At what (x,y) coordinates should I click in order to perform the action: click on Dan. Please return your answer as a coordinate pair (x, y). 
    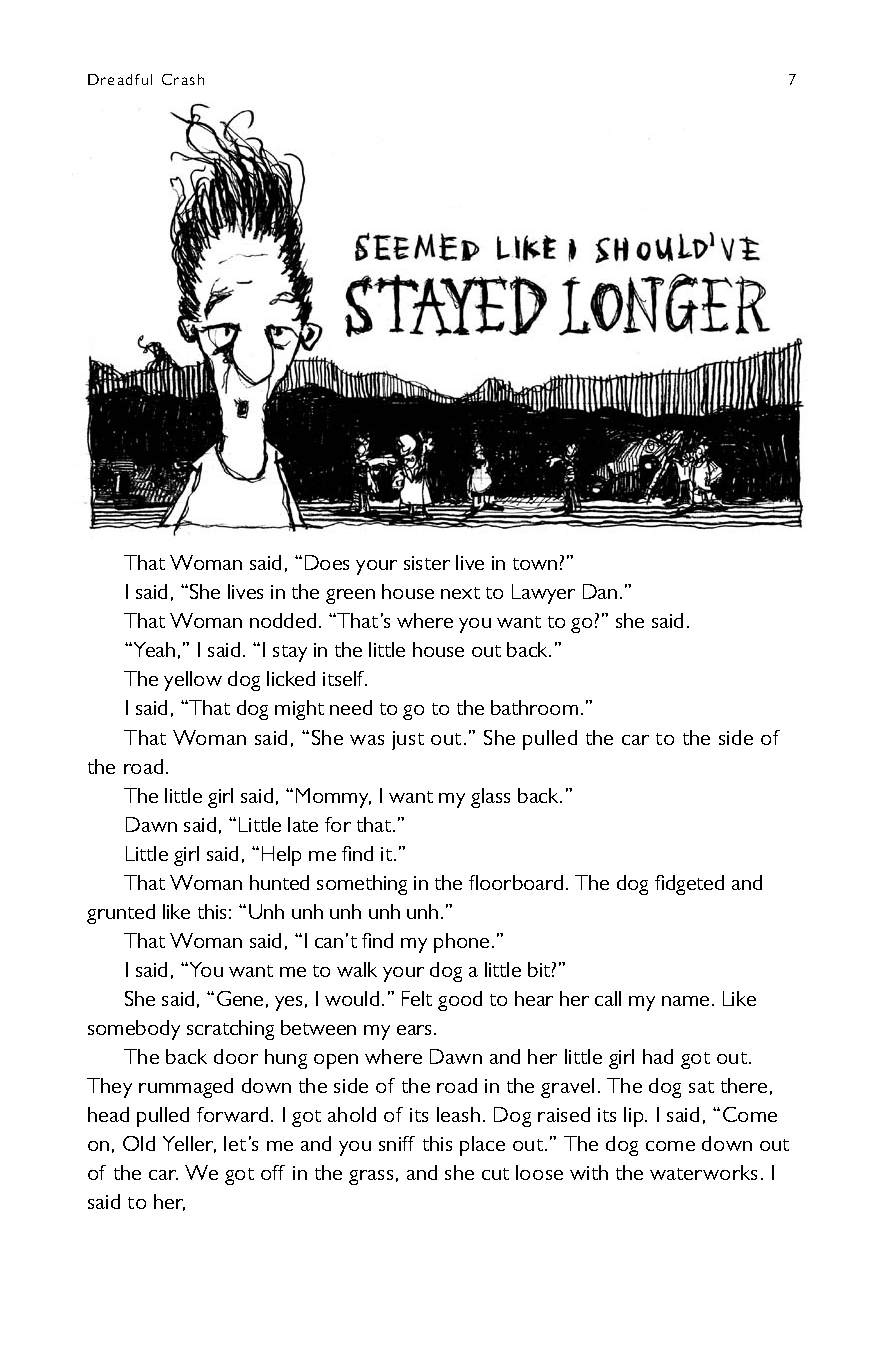
    Looking at the image, I should click on (600, 591).
